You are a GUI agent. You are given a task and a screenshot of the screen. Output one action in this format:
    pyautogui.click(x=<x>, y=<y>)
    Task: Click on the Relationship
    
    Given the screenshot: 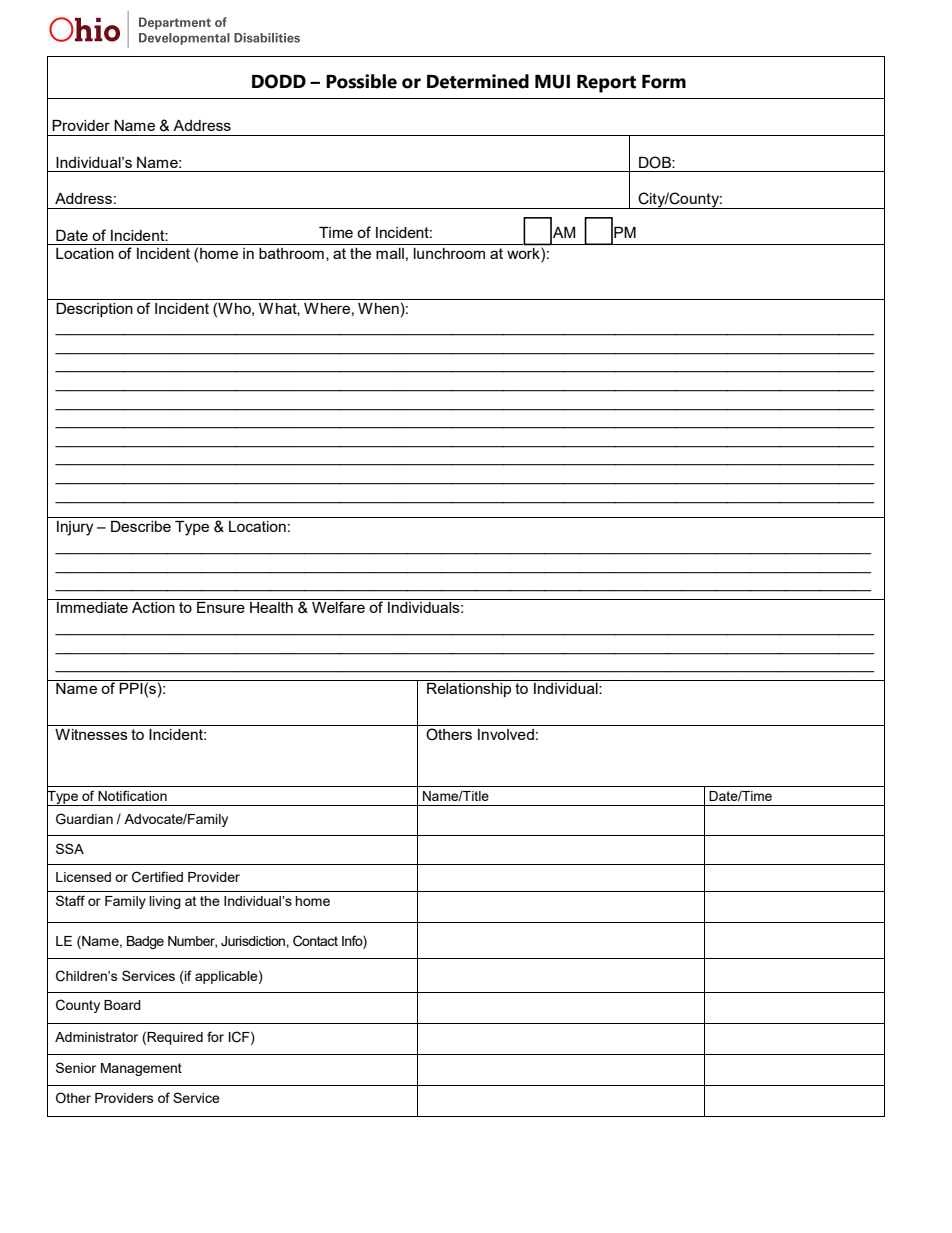 What is the action you would take?
    pyautogui.click(x=469, y=690)
